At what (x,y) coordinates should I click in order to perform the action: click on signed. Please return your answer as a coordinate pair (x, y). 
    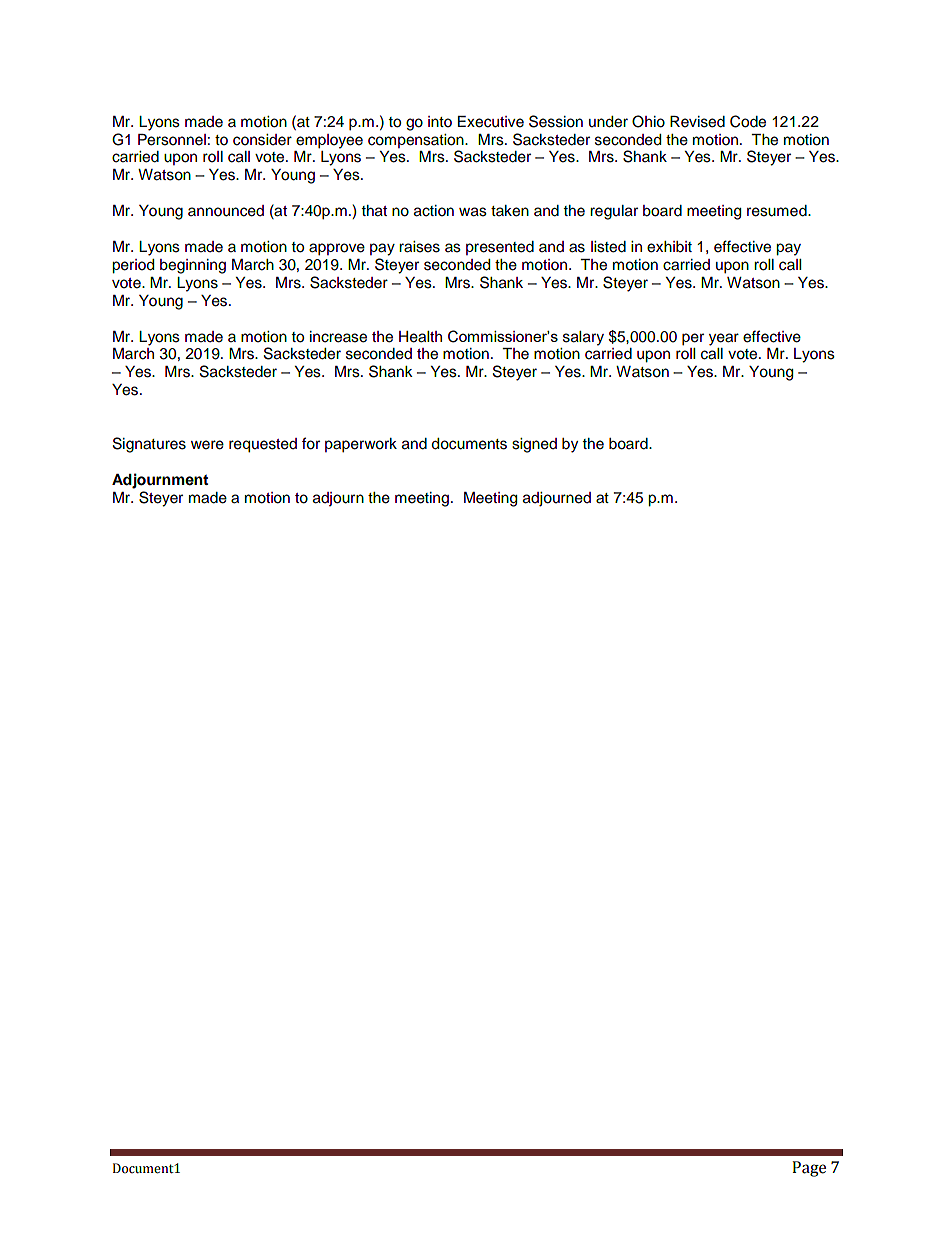
    Looking at the image, I should click on (534, 445).
